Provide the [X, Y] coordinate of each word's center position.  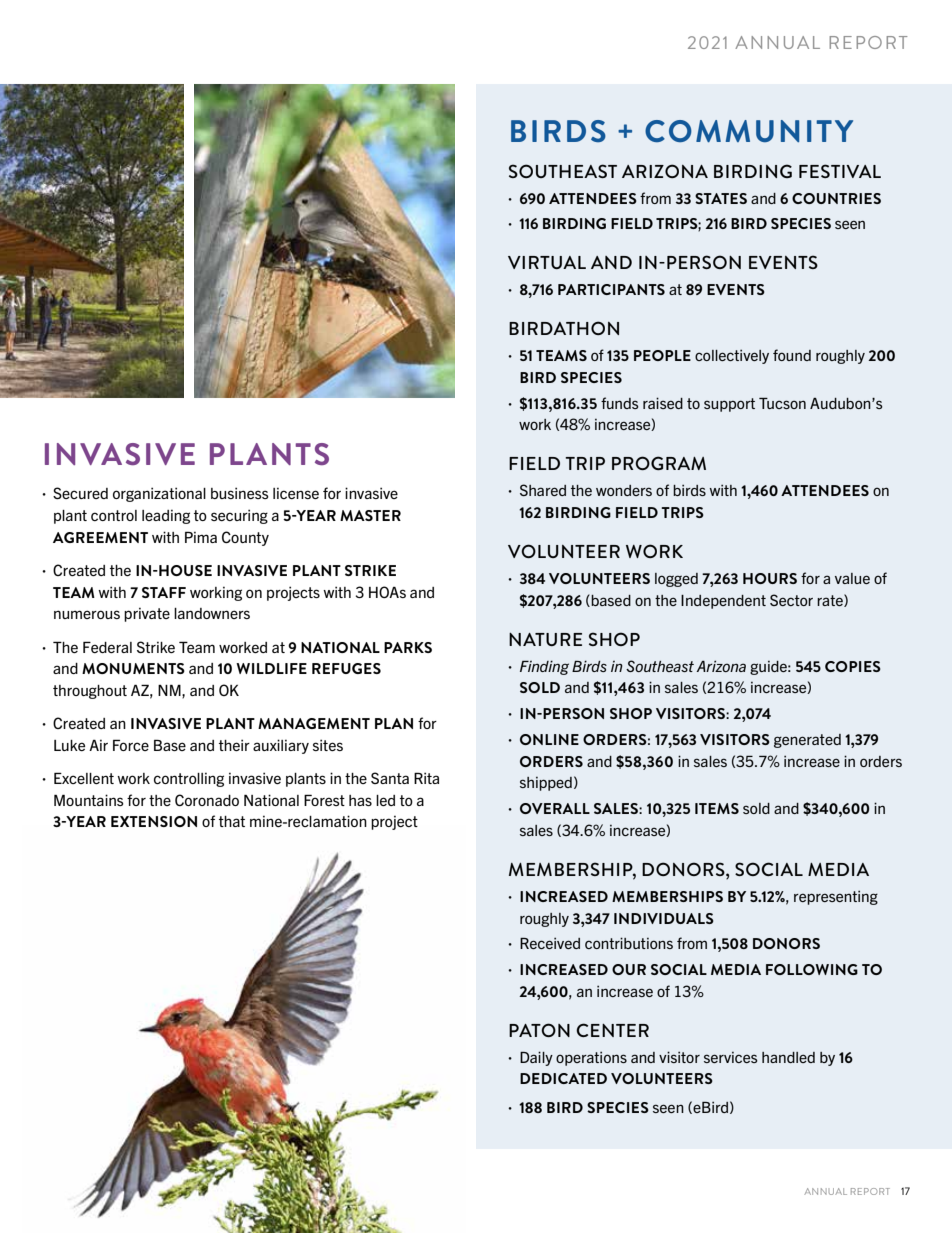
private [147, 614]
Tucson [782, 403]
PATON [539, 1030]
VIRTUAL [547, 262]
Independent [723, 602]
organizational [159, 494]
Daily [536, 1058]
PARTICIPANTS [611, 289]
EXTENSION [154, 821]
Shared [543, 490]
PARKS [408, 647]
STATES [721, 198]
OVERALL [555, 808]
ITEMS [717, 808]
